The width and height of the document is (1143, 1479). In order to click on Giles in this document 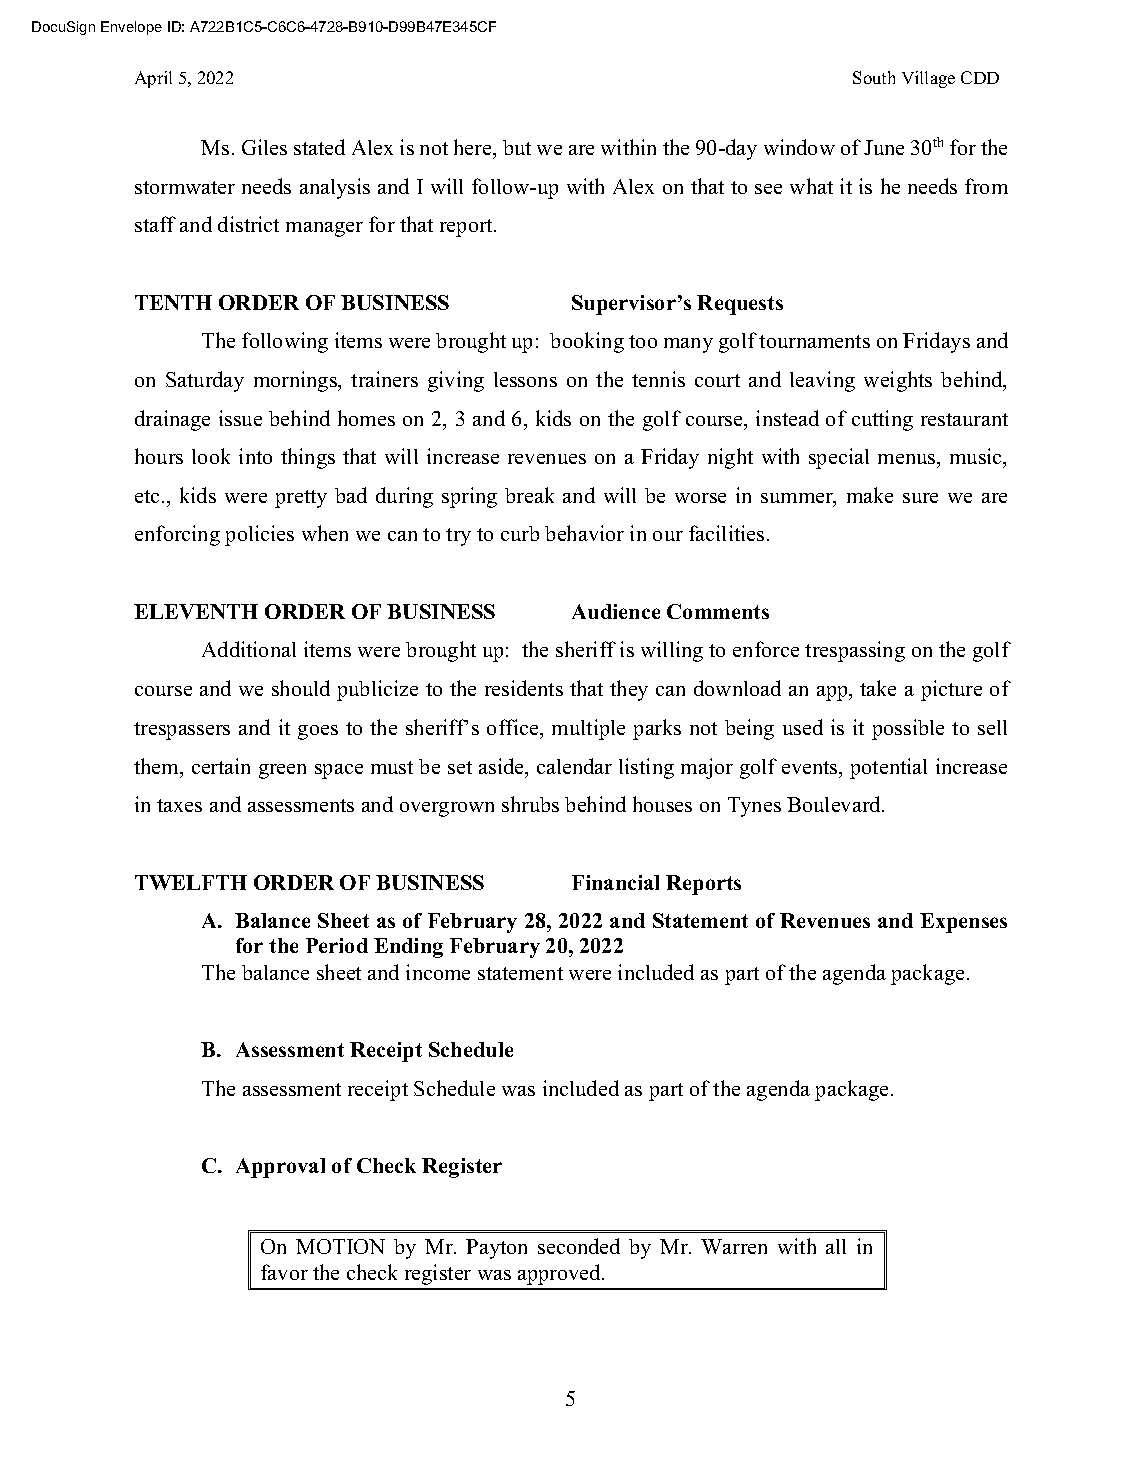, I will do `click(264, 147)`.
